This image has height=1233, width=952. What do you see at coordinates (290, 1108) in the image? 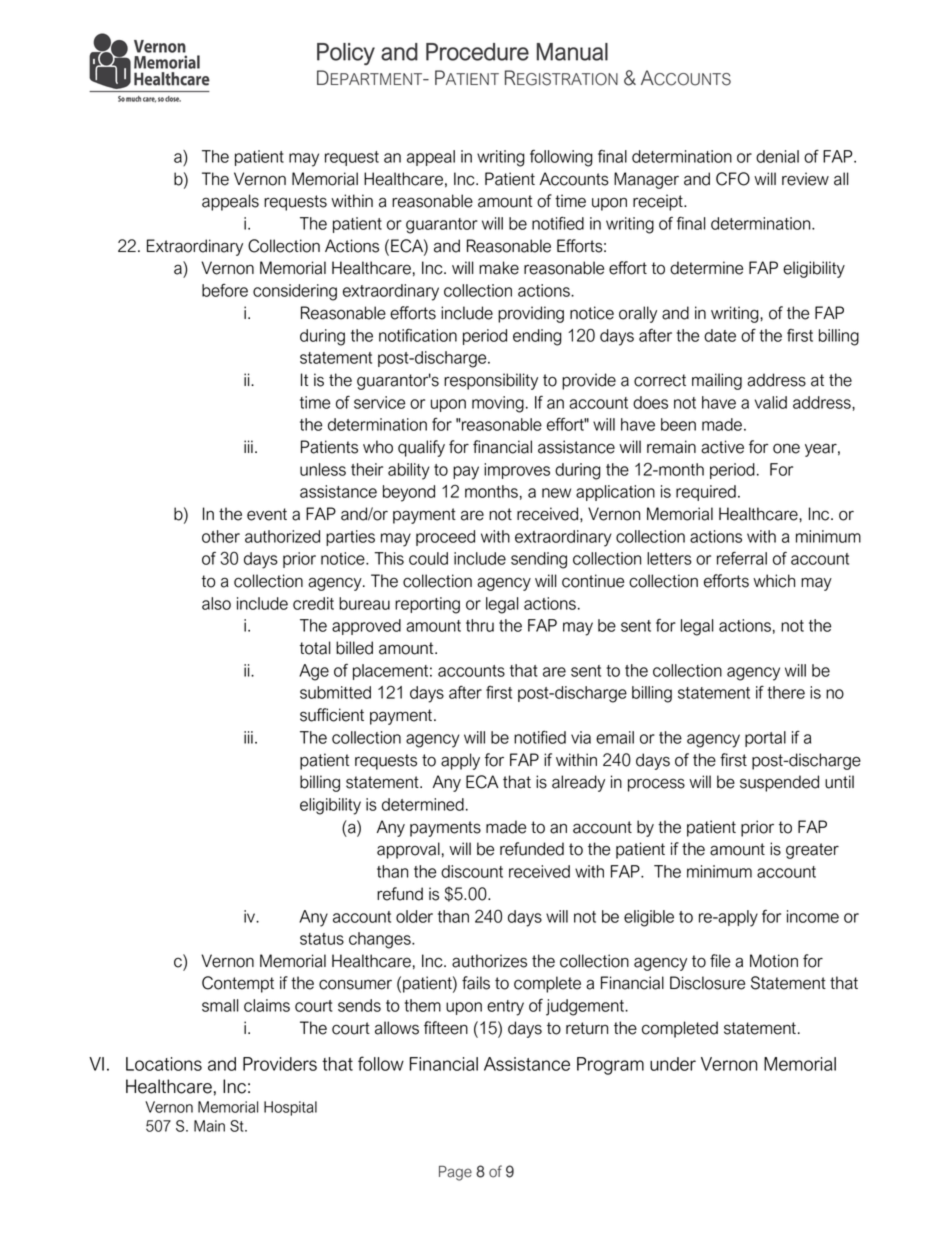
I see `Hospital` at bounding box center [290, 1108].
